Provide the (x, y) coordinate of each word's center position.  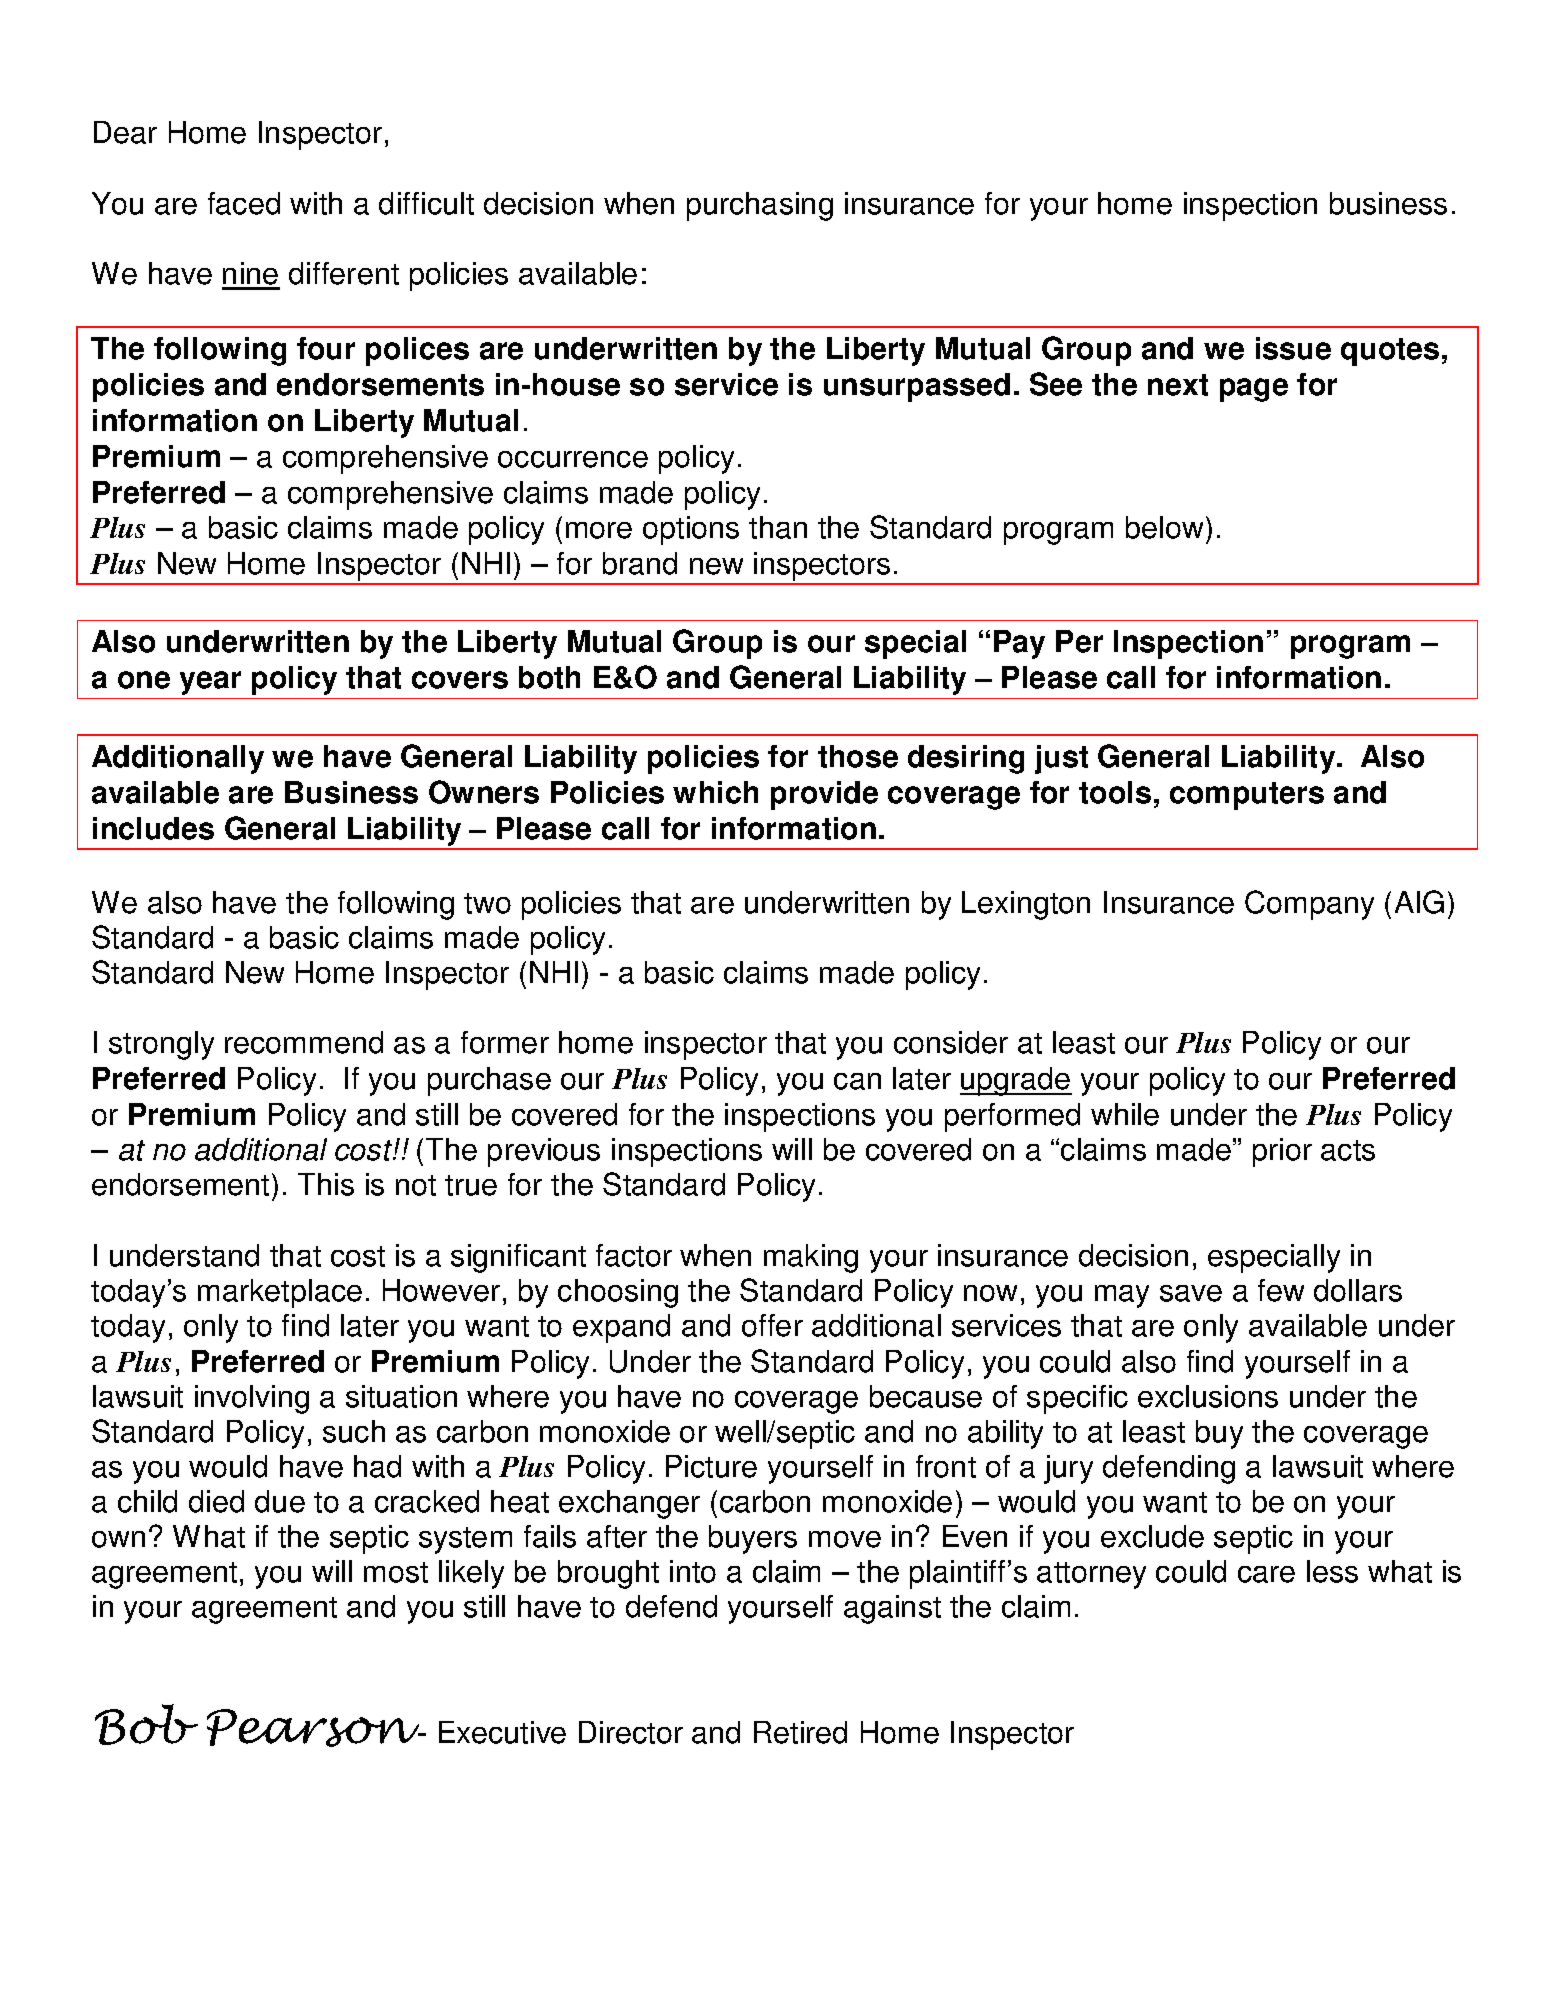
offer (772, 1325)
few (1281, 1290)
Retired (800, 1732)
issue (1293, 348)
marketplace (280, 1293)
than (778, 527)
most (396, 1572)
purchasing (760, 206)
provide (824, 795)
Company (1309, 905)
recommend (304, 1042)
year (210, 683)
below (1164, 527)
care (1266, 1574)
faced (244, 203)
